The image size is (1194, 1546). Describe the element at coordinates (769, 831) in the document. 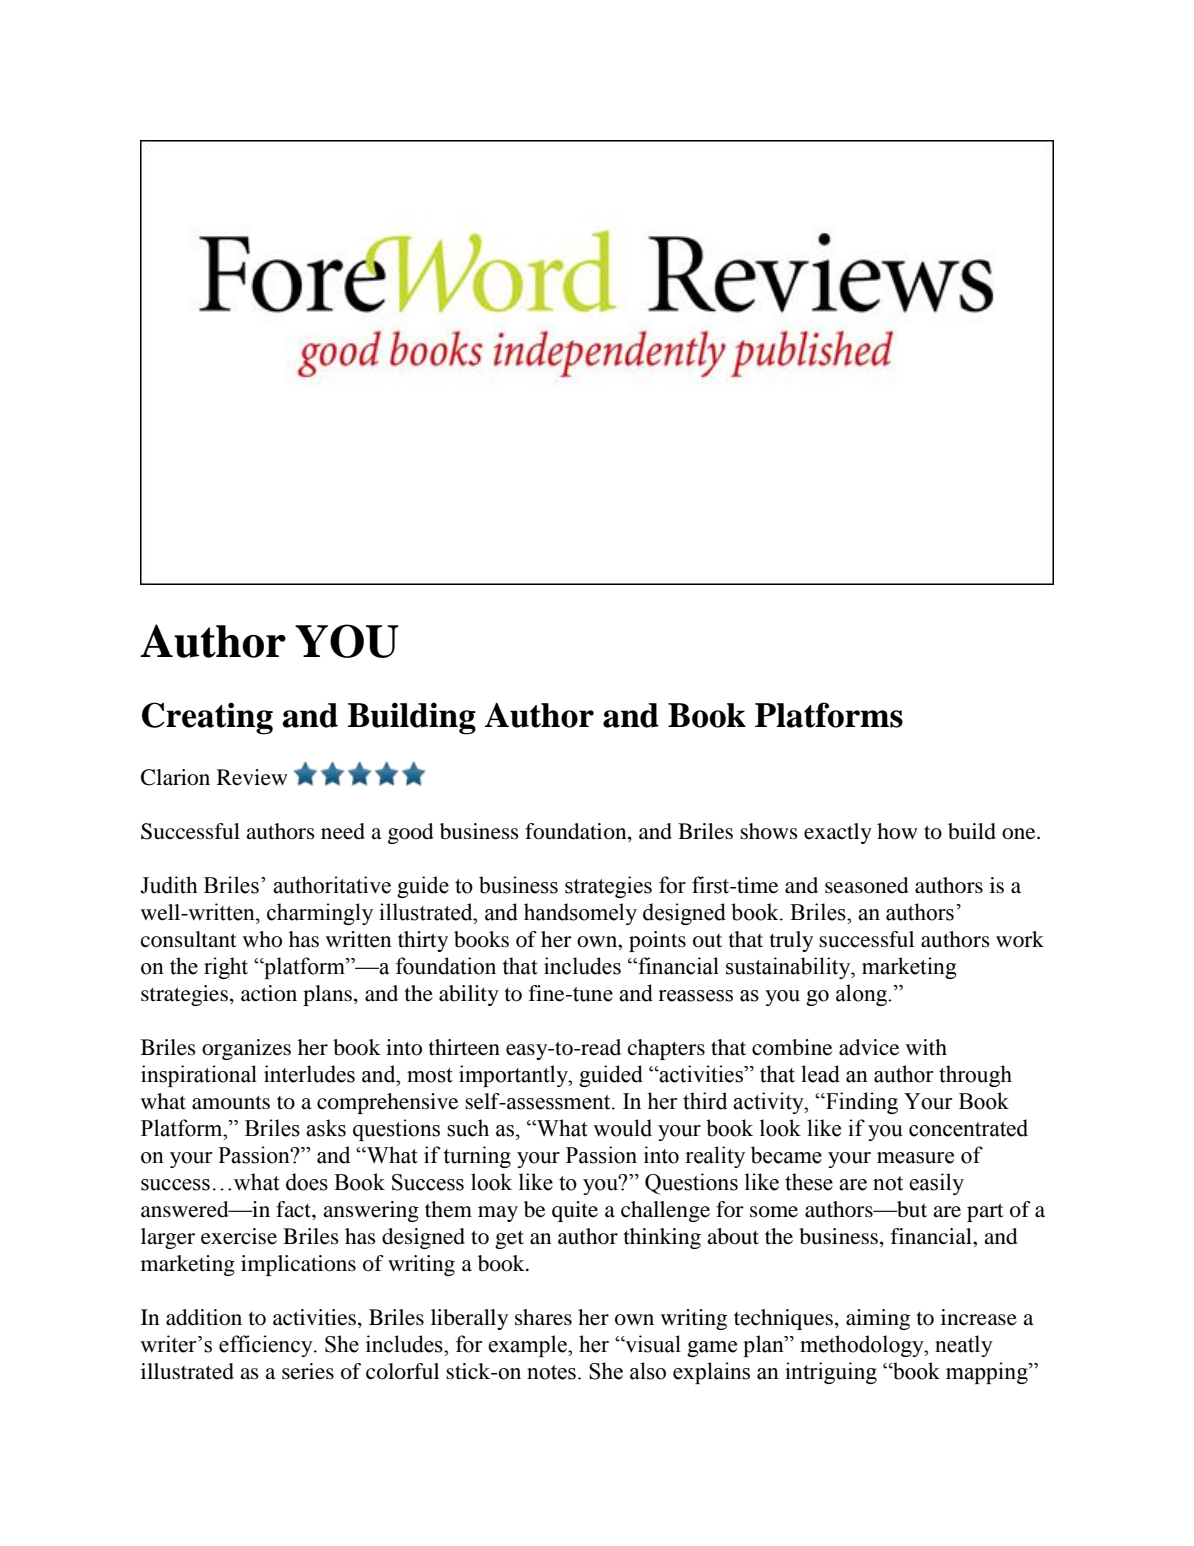

I see `shows` at that location.
